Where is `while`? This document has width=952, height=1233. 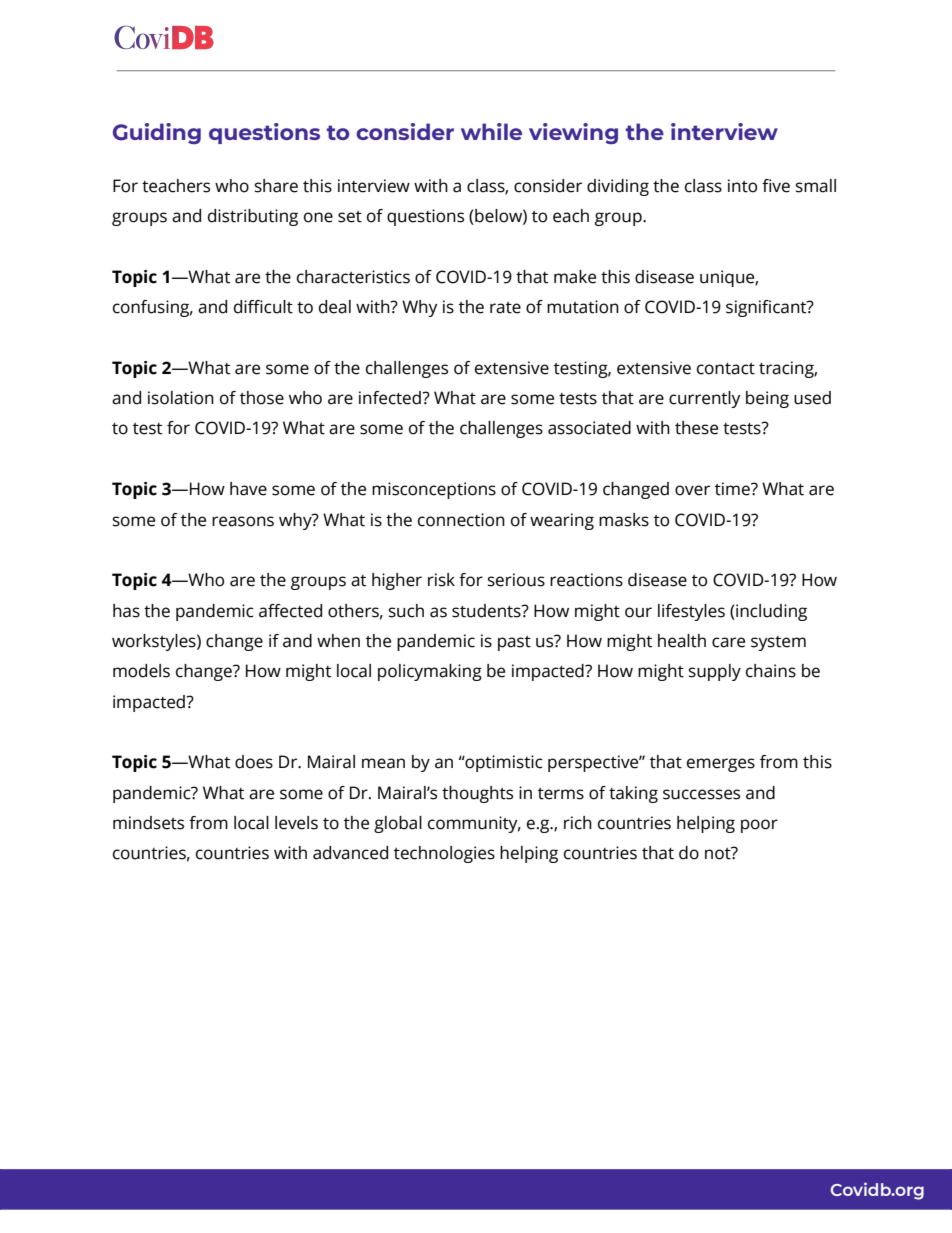 while is located at coordinates (491, 131).
